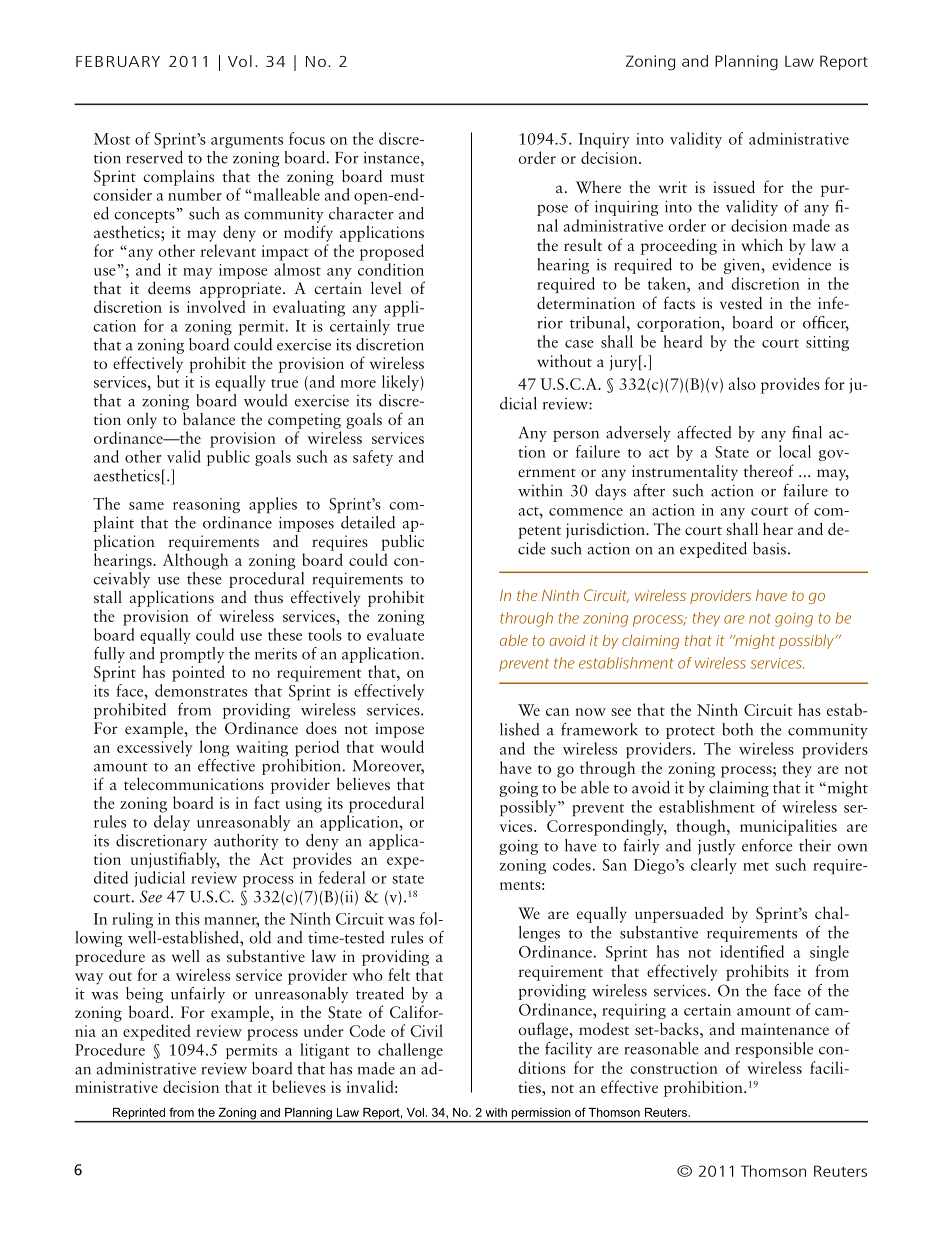 The width and height of the screenshot is (952, 1233). Describe the element at coordinates (774, 1050) in the screenshot. I see `responsible` at that location.
